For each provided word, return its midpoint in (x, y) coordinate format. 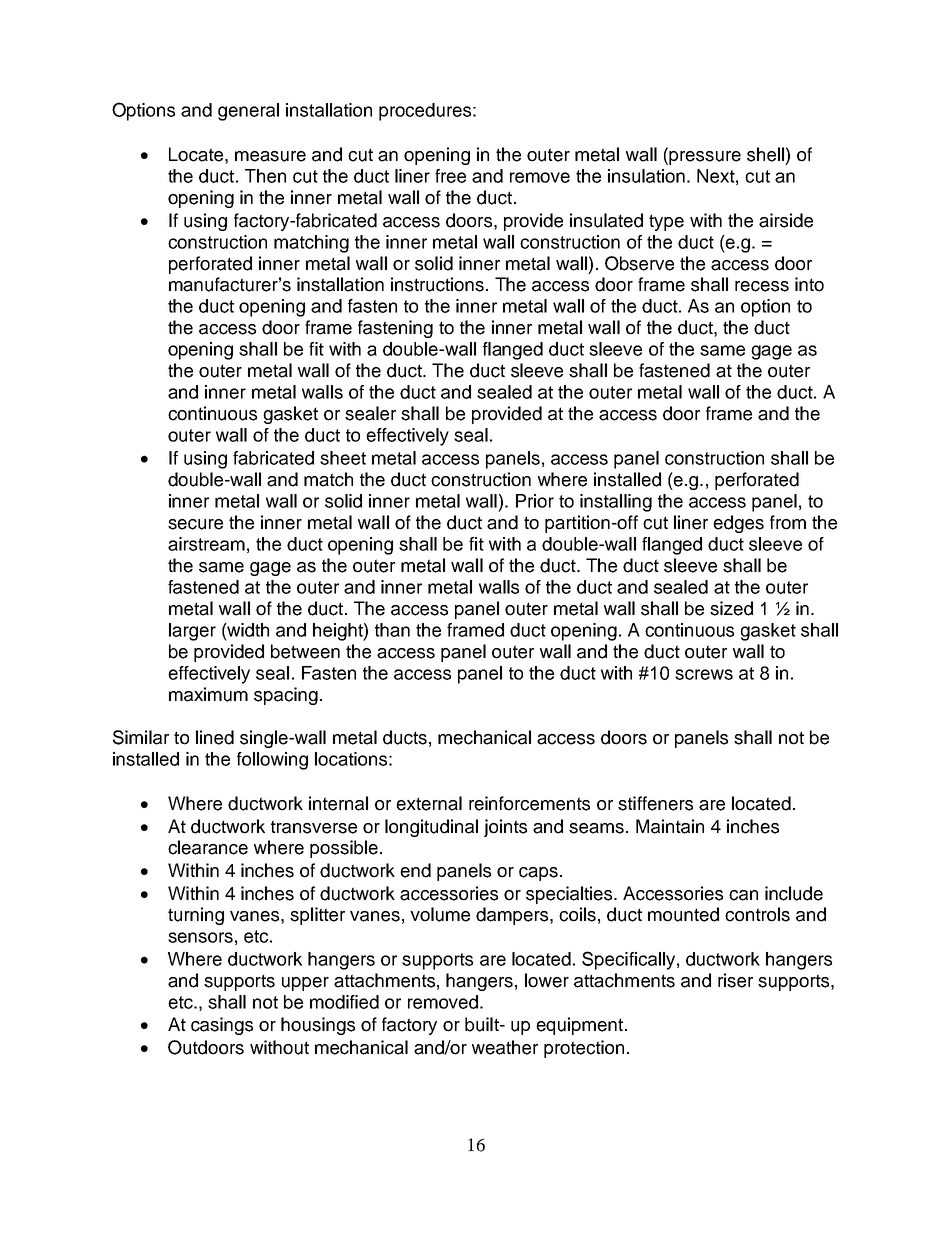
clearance (208, 847)
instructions (437, 284)
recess (762, 286)
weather (505, 1047)
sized (731, 608)
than (392, 630)
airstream (206, 544)
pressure (705, 158)
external (429, 803)
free (450, 176)
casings (222, 1026)
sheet (343, 458)
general (248, 112)
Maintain (670, 826)
